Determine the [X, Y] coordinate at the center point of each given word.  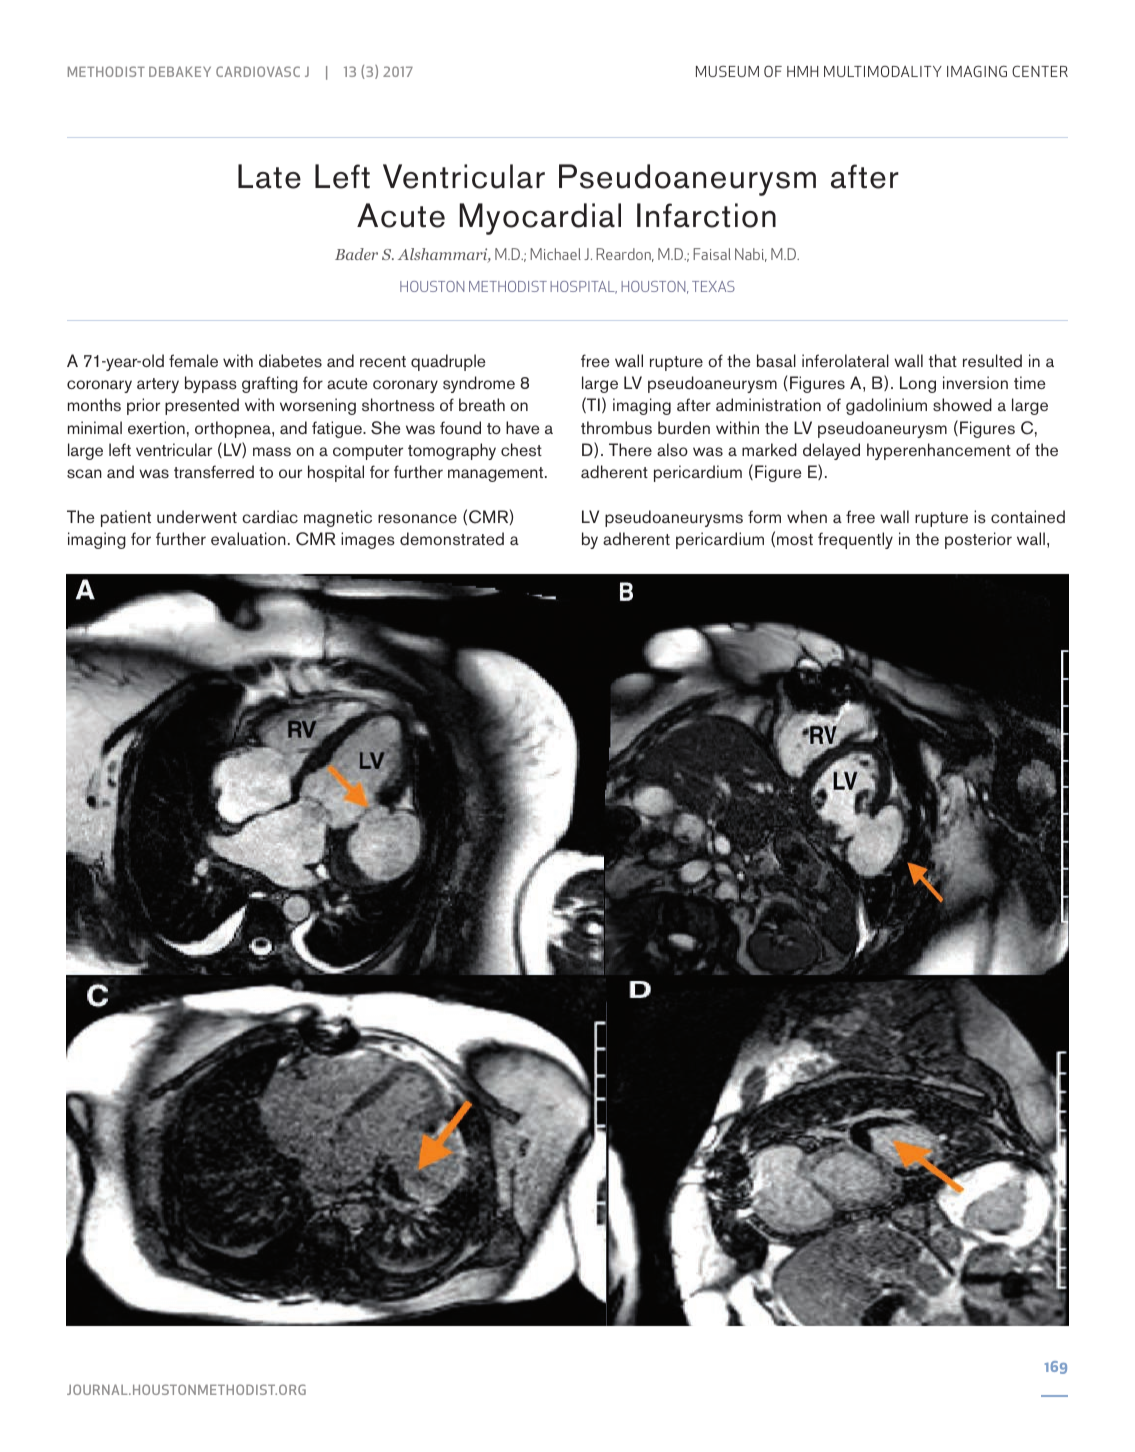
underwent [197, 516]
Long [918, 384]
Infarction [706, 215]
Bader [356, 254]
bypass [211, 384]
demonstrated [452, 539]
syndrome [479, 384]
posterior [978, 540]
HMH [802, 71]
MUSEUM [727, 71]
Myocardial [540, 219]
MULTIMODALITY [883, 71]
